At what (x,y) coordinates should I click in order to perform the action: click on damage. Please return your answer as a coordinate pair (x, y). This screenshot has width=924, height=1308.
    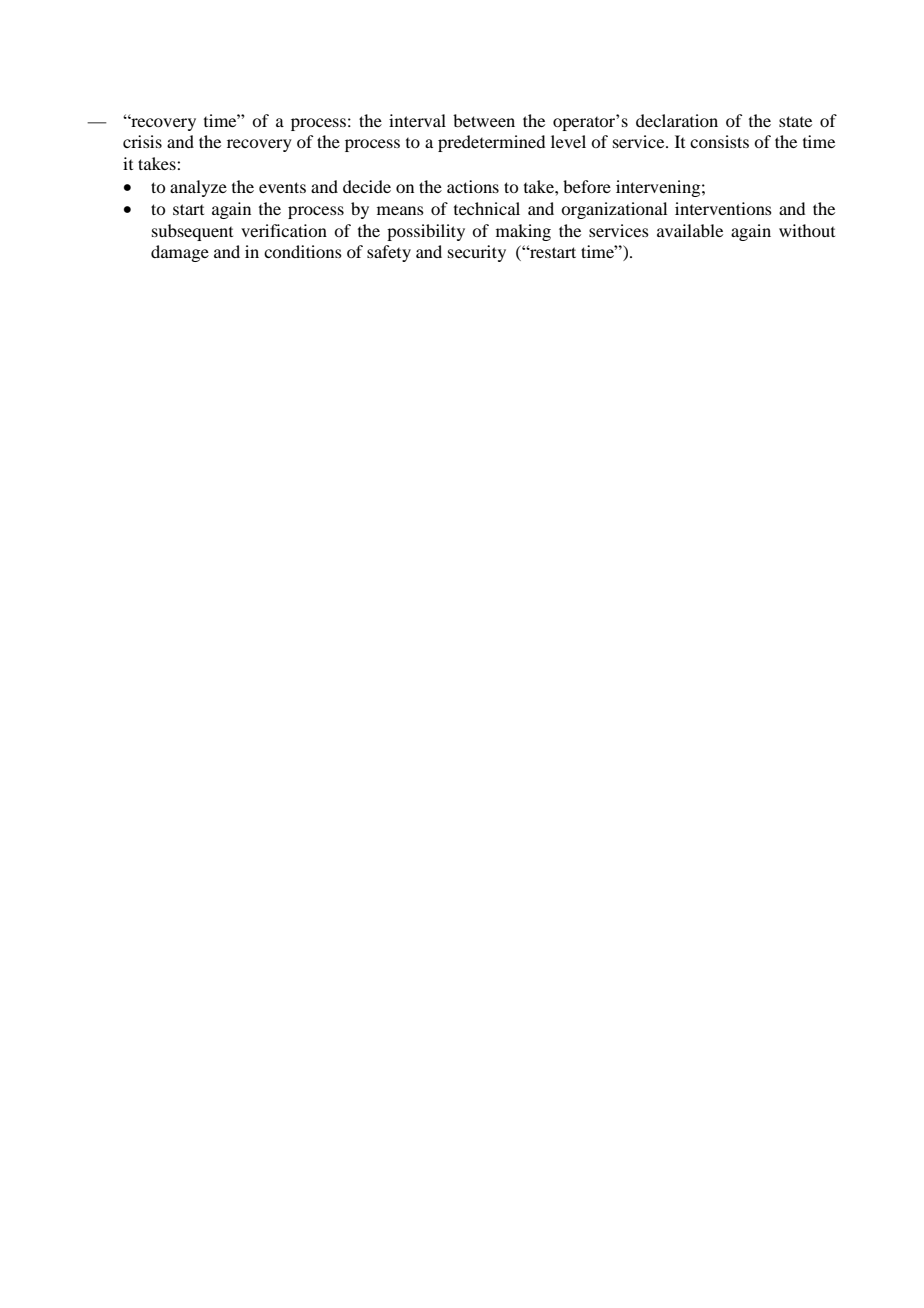
    Looking at the image, I should click on (180, 253).
